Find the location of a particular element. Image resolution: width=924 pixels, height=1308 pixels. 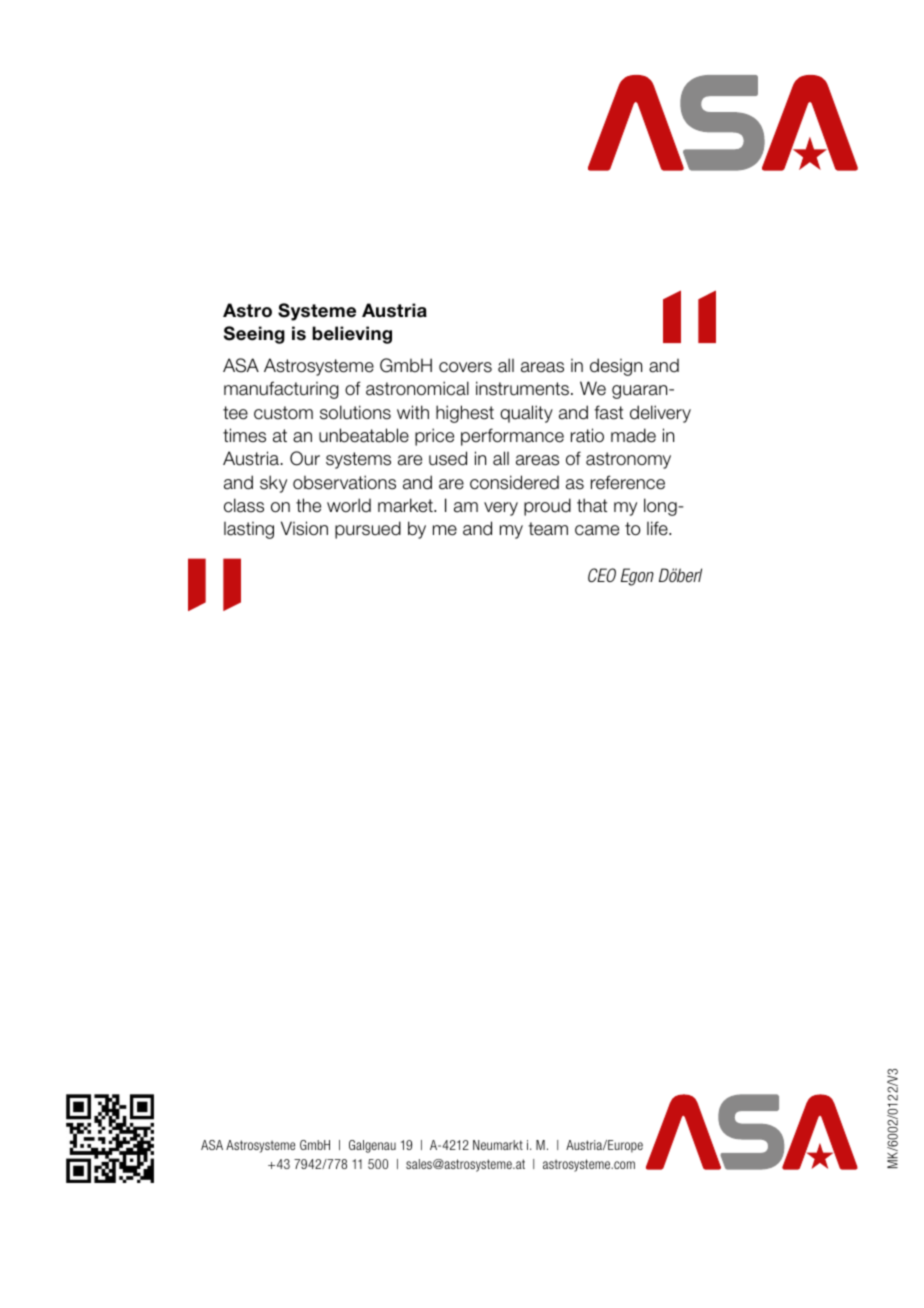

came is located at coordinates (597, 530).
